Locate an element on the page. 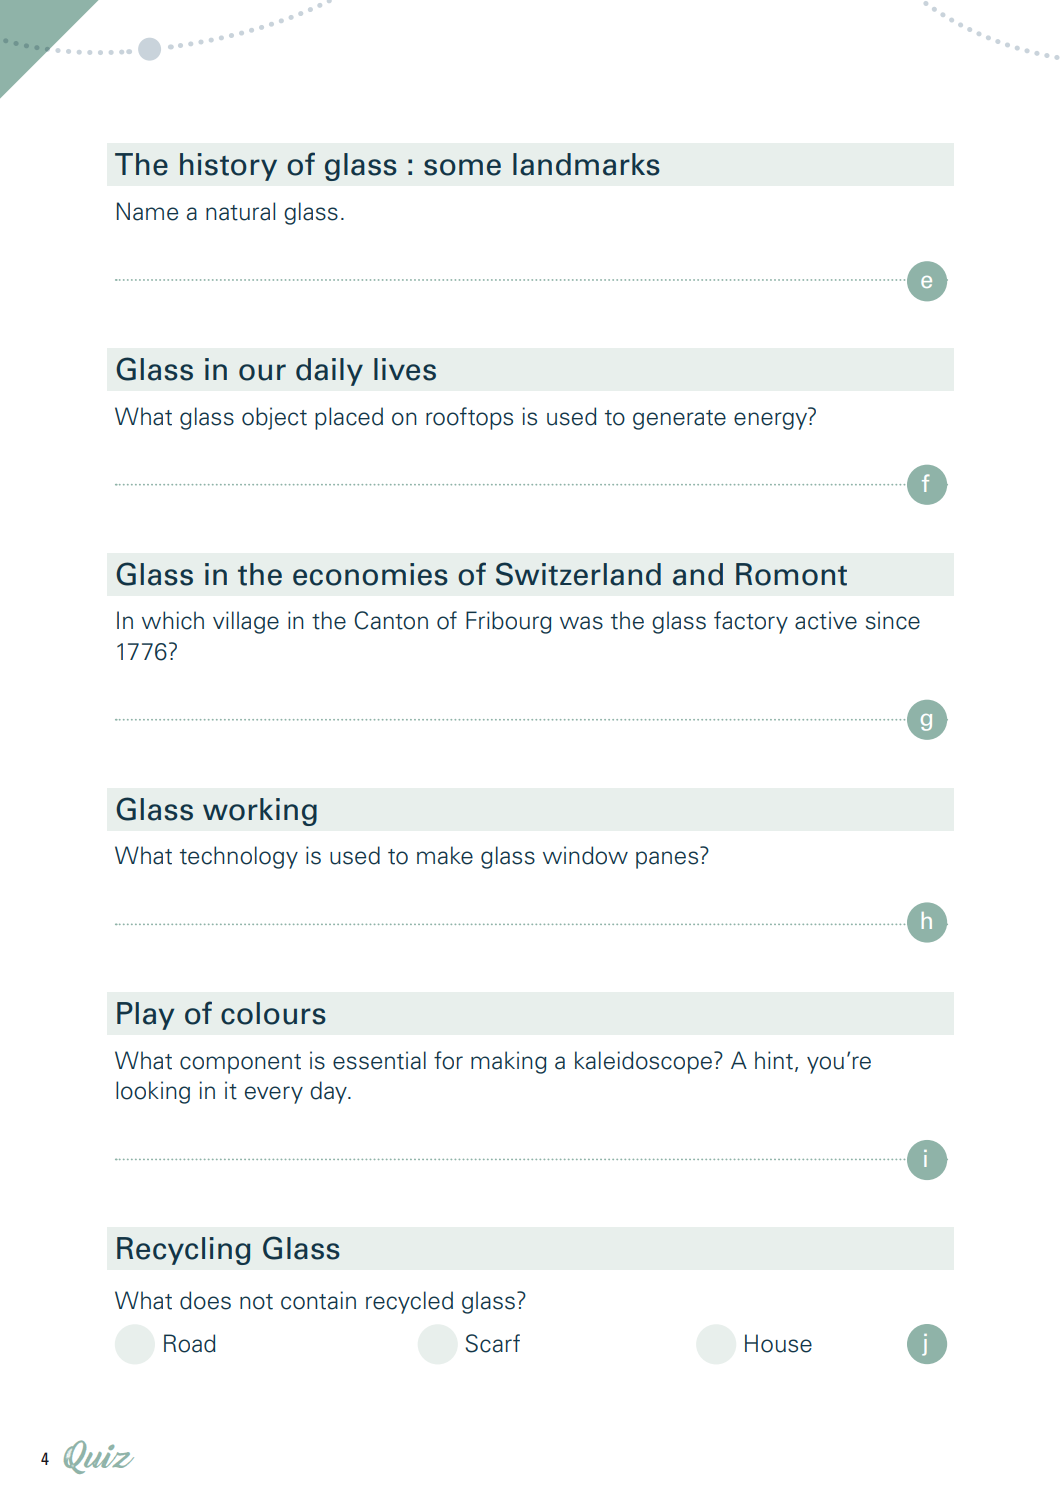 The image size is (1062, 1507). some is located at coordinates (462, 167).
